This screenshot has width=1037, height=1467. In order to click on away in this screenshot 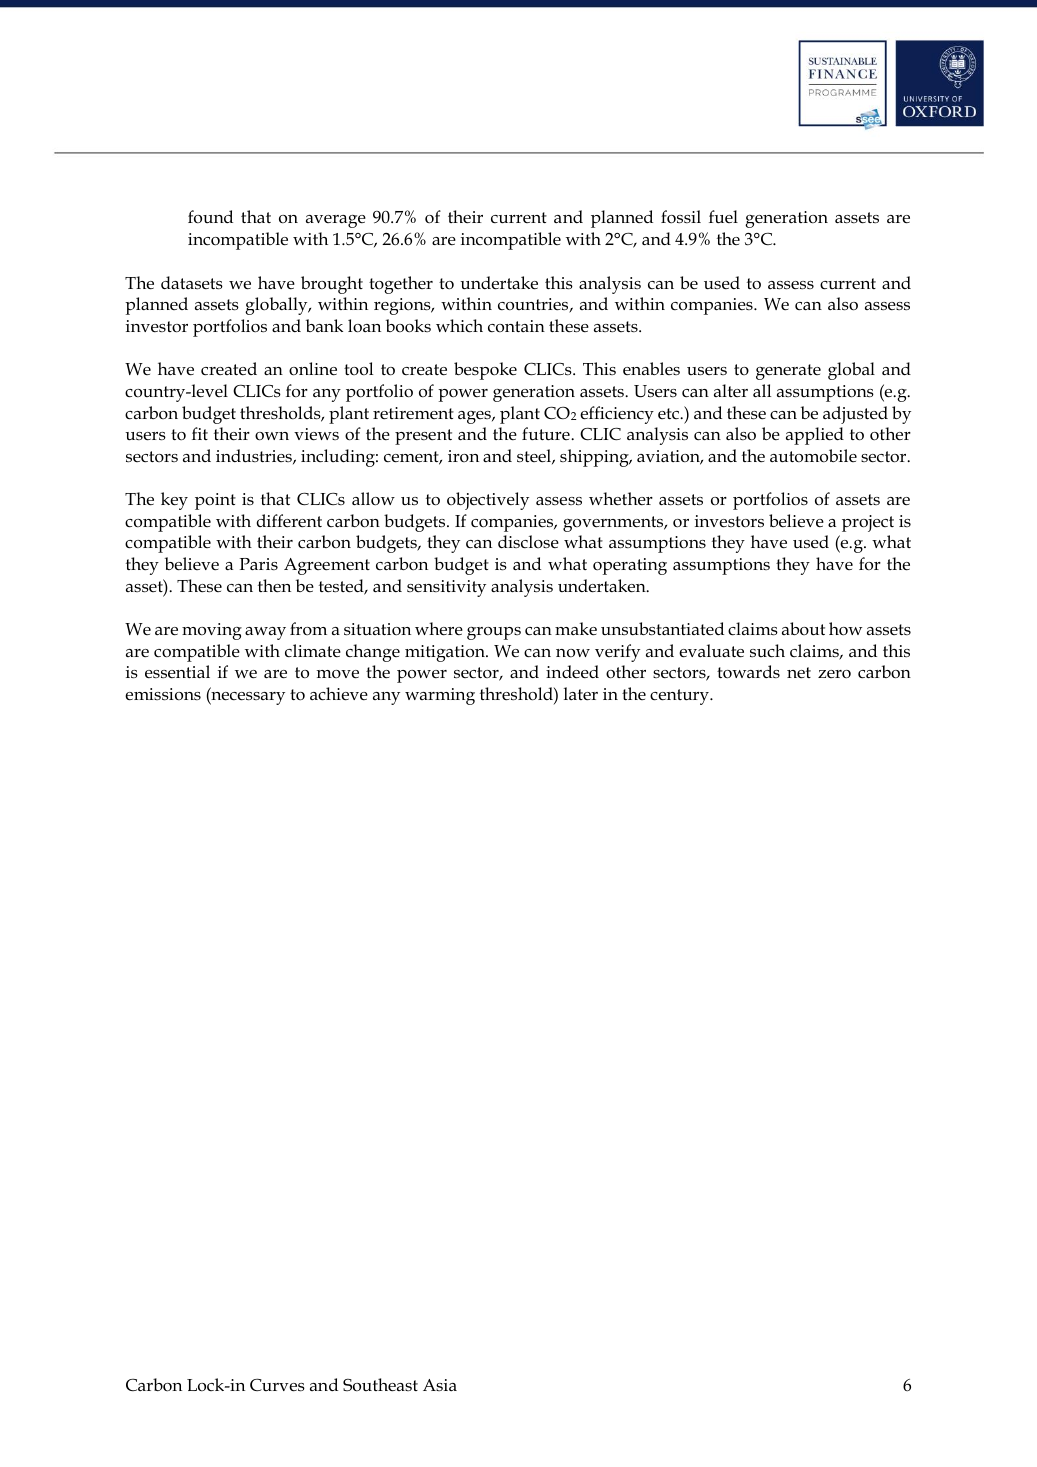, I will do `click(265, 633)`.
